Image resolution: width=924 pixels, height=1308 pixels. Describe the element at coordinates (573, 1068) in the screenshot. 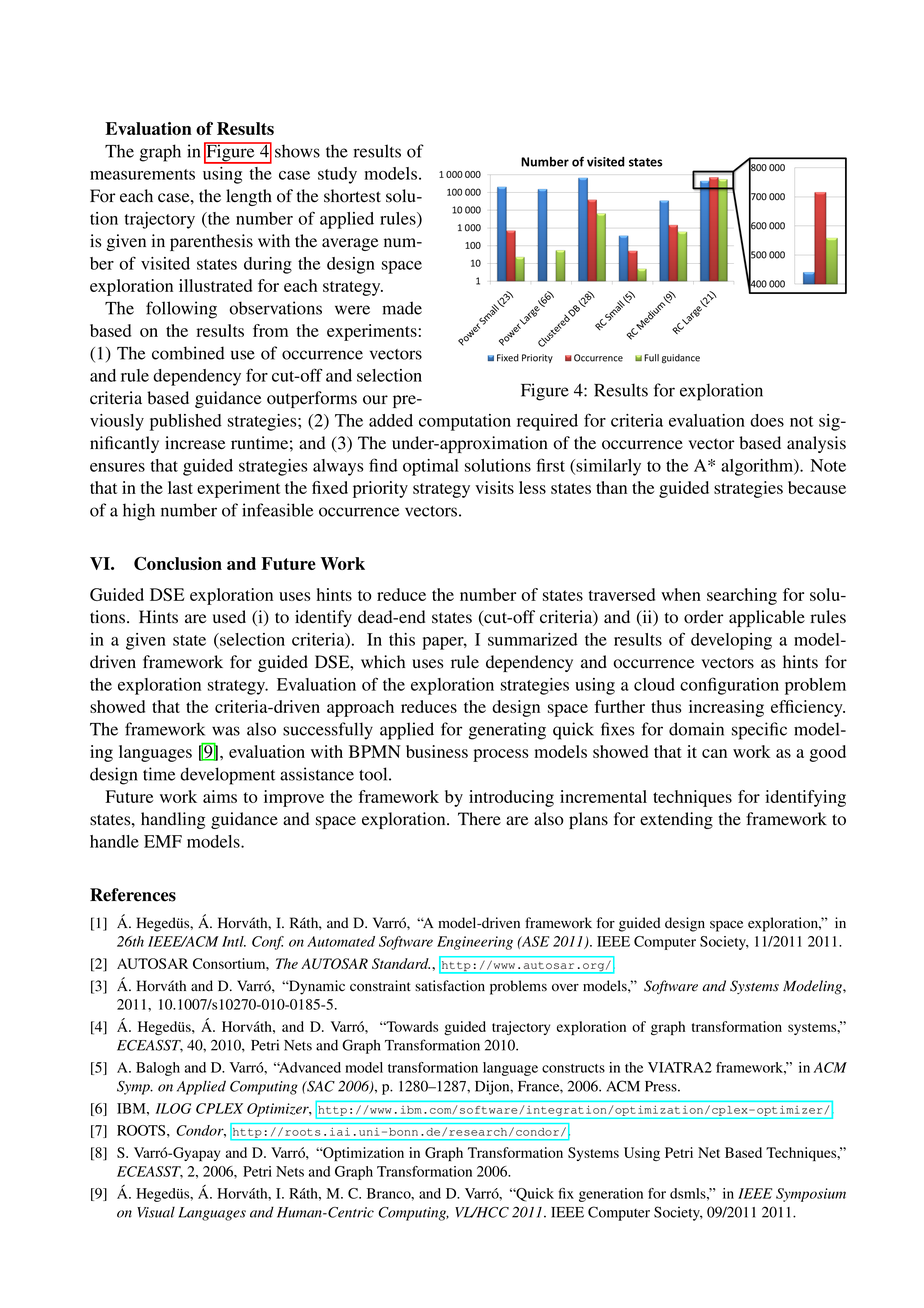

I see `constructs` at that location.
